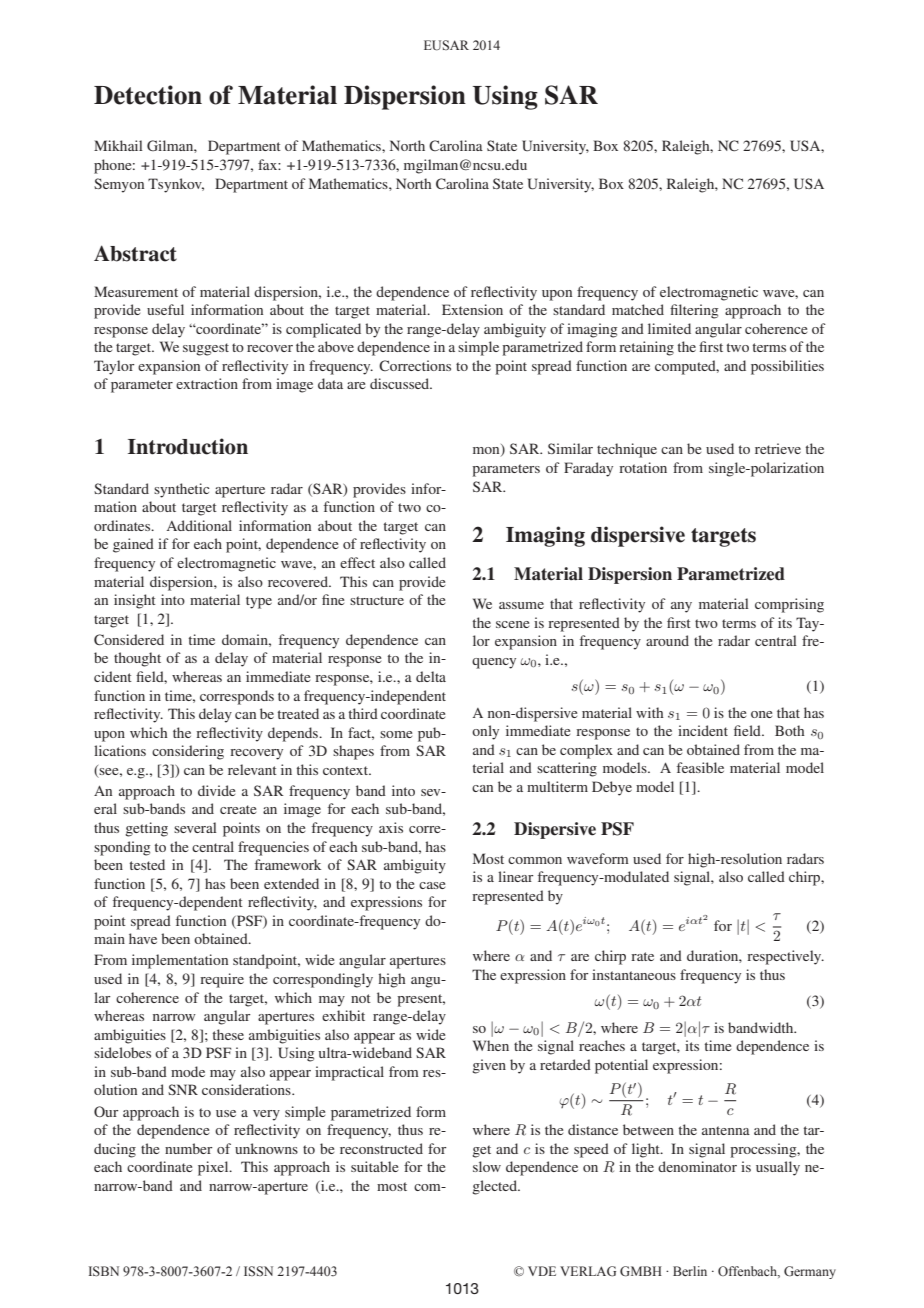  I want to click on Extension, so click(472, 309).
